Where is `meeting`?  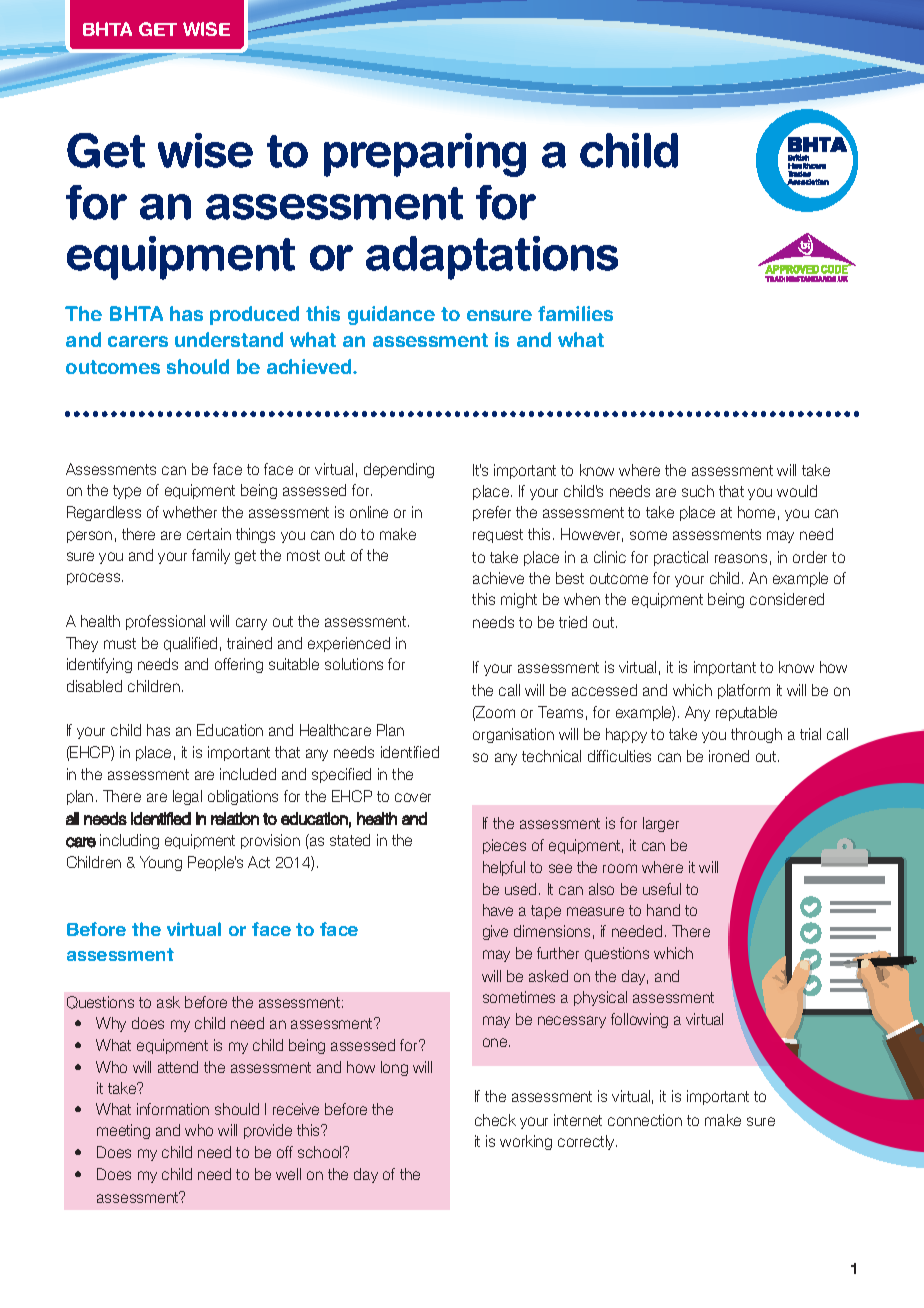
meeting is located at coordinates (123, 1131).
